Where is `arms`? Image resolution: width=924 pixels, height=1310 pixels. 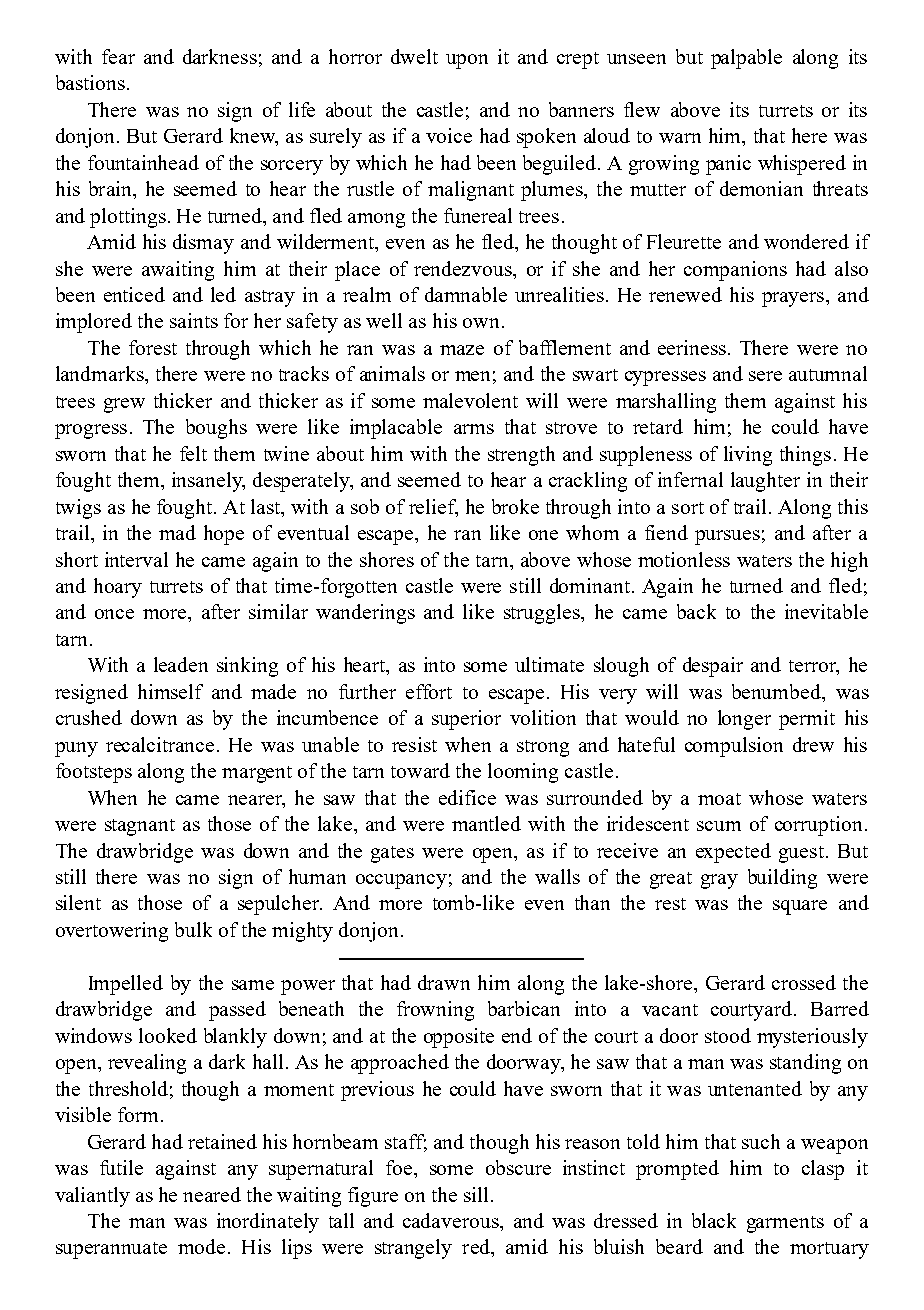 arms is located at coordinates (474, 429).
